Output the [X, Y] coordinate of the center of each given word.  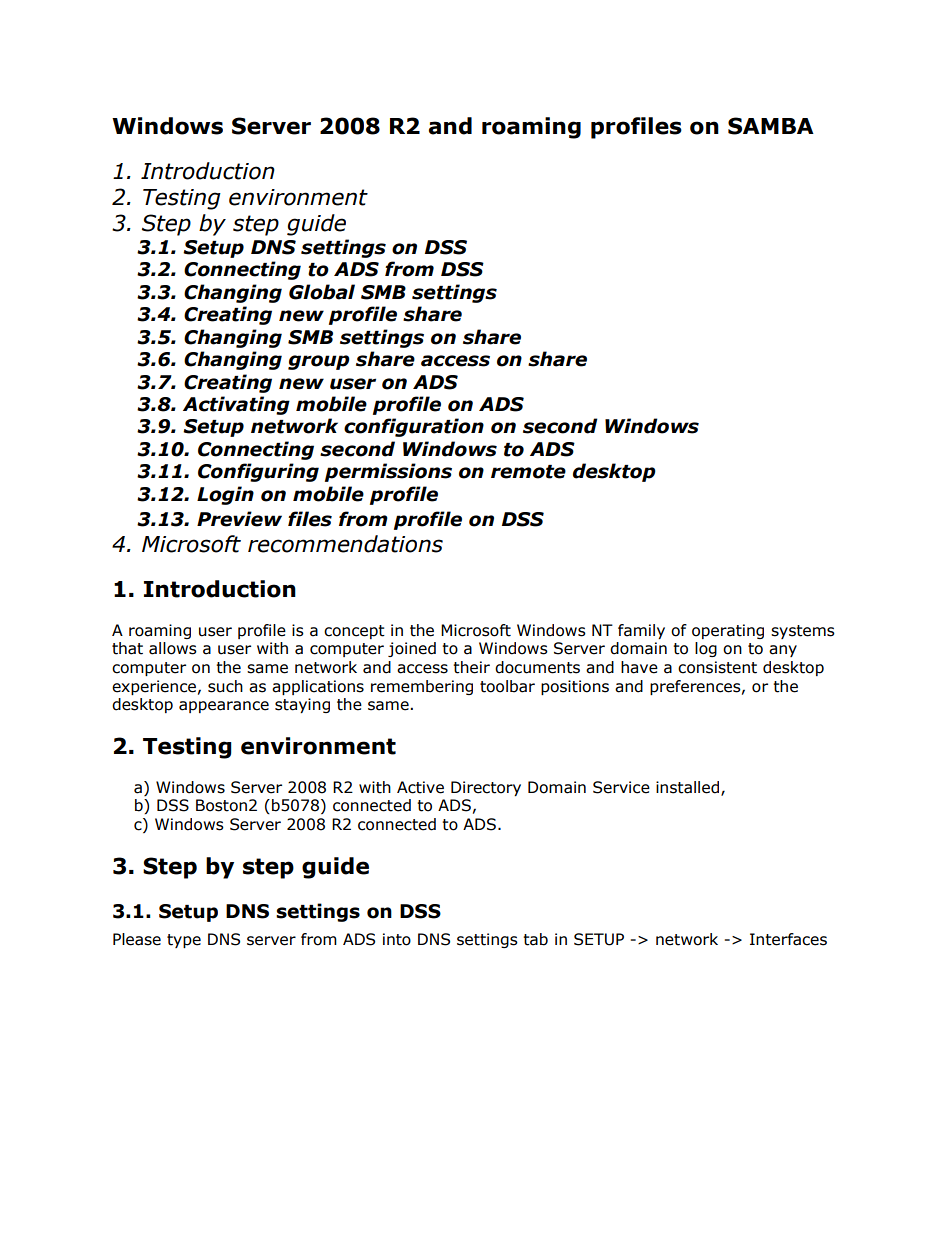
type [184, 941]
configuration [414, 427]
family [641, 631]
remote [528, 472]
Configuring [258, 472]
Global [322, 292]
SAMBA [771, 126]
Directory [486, 788]
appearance [224, 707]
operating [728, 631]
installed [689, 788]
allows [173, 648]
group [319, 362]
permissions [388, 472]
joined [412, 649]
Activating [236, 405]
